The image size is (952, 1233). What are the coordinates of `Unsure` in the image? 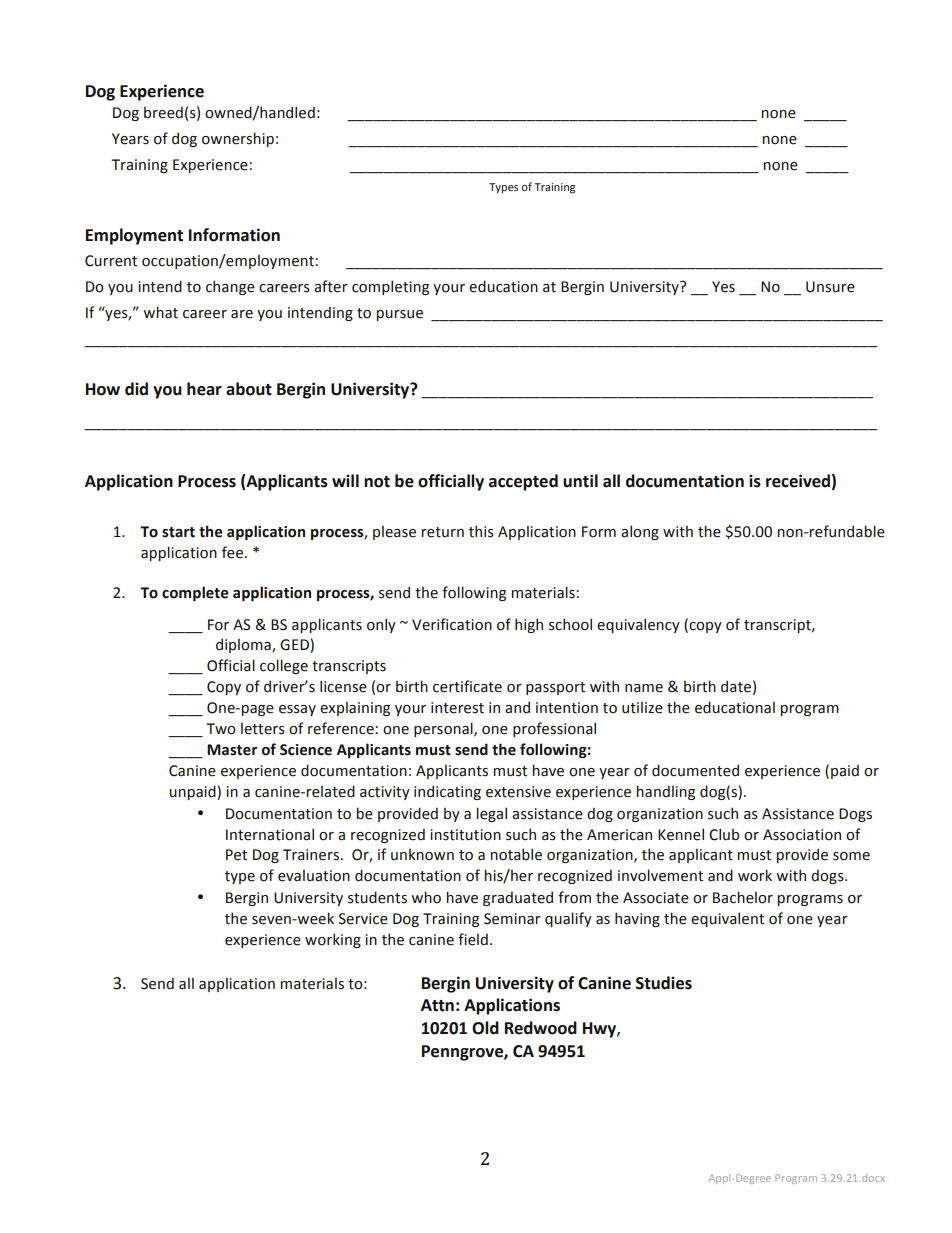 It's located at (830, 287).
